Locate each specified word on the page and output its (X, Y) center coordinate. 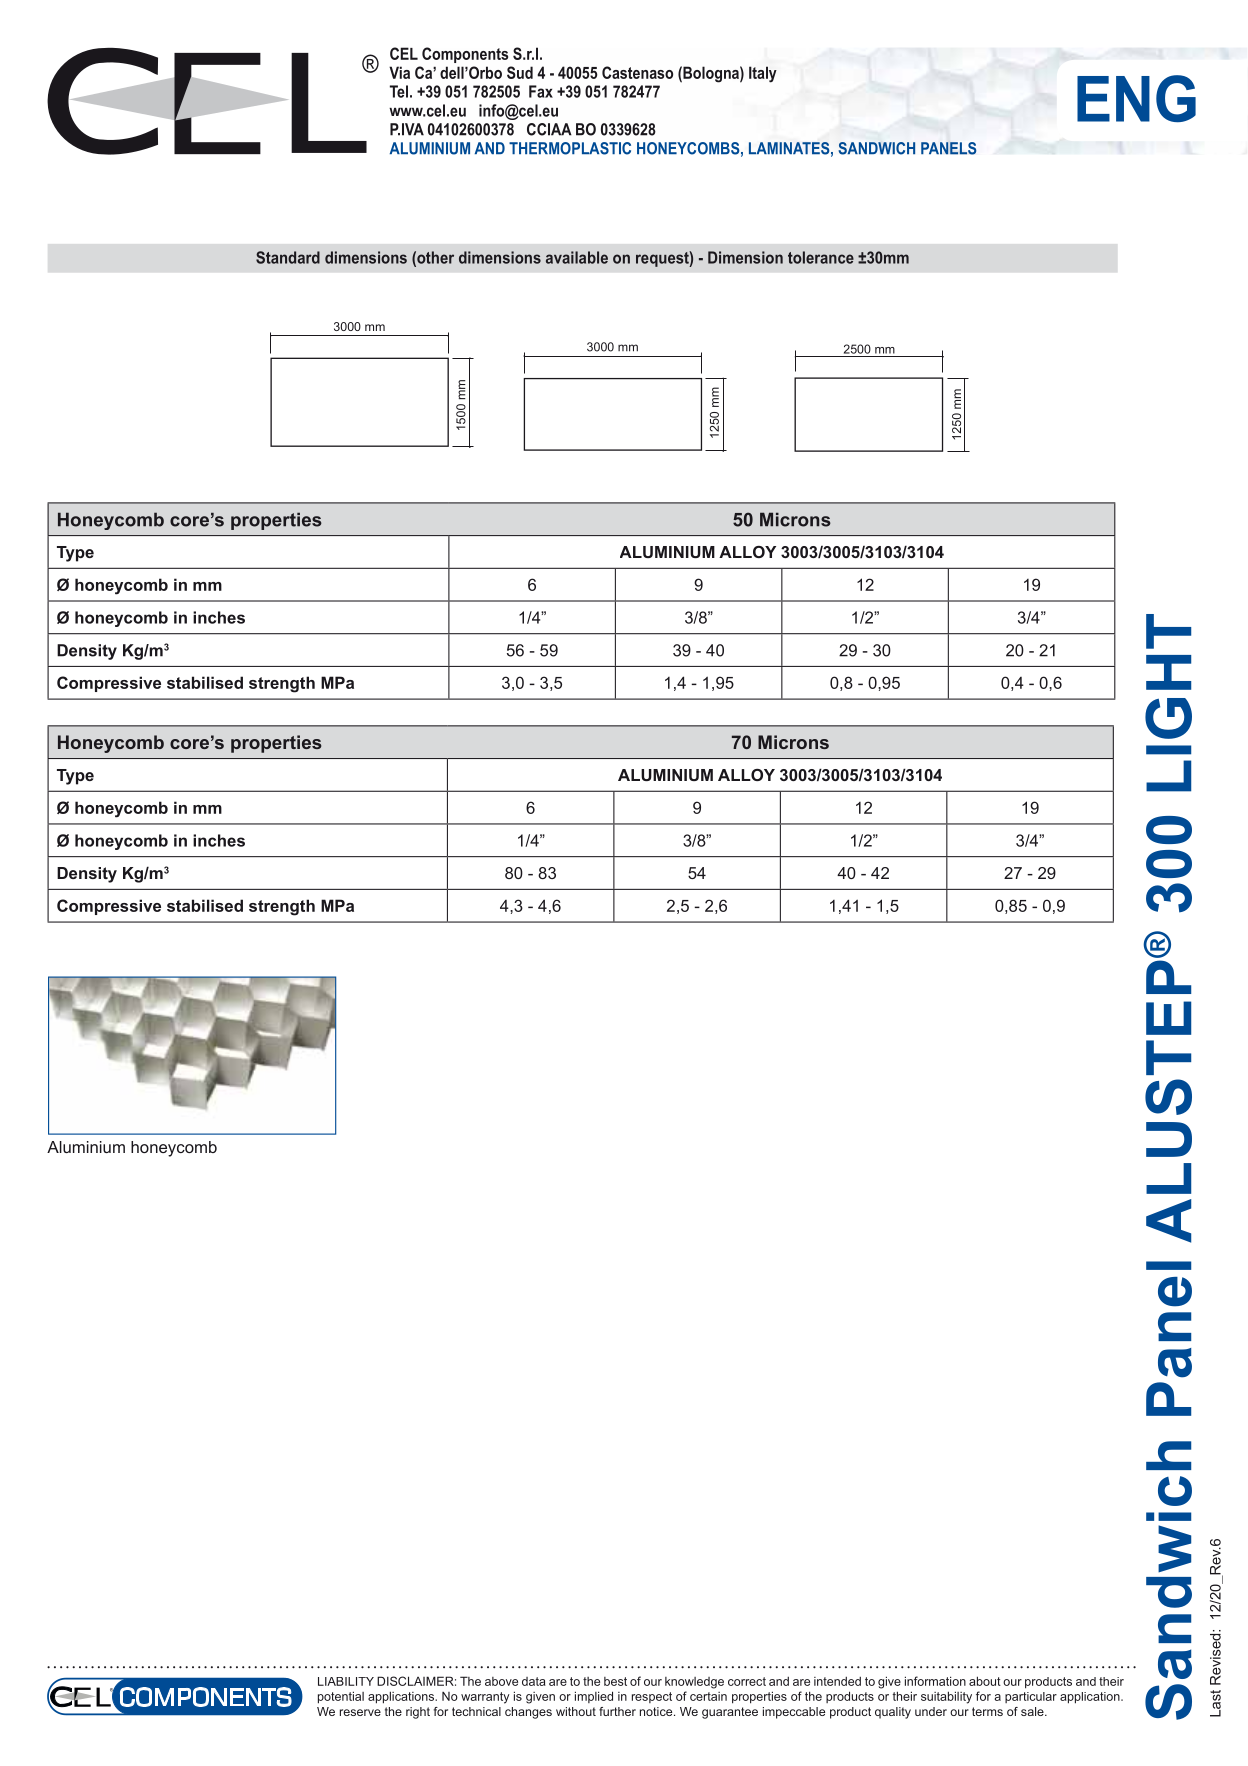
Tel (399, 91)
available (577, 257)
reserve (360, 1712)
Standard (288, 257)
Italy (763, 74)
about (985, 1681)
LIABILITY (346, 1681)
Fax (541, 91)
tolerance (821, 257)
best (615, 1681)
